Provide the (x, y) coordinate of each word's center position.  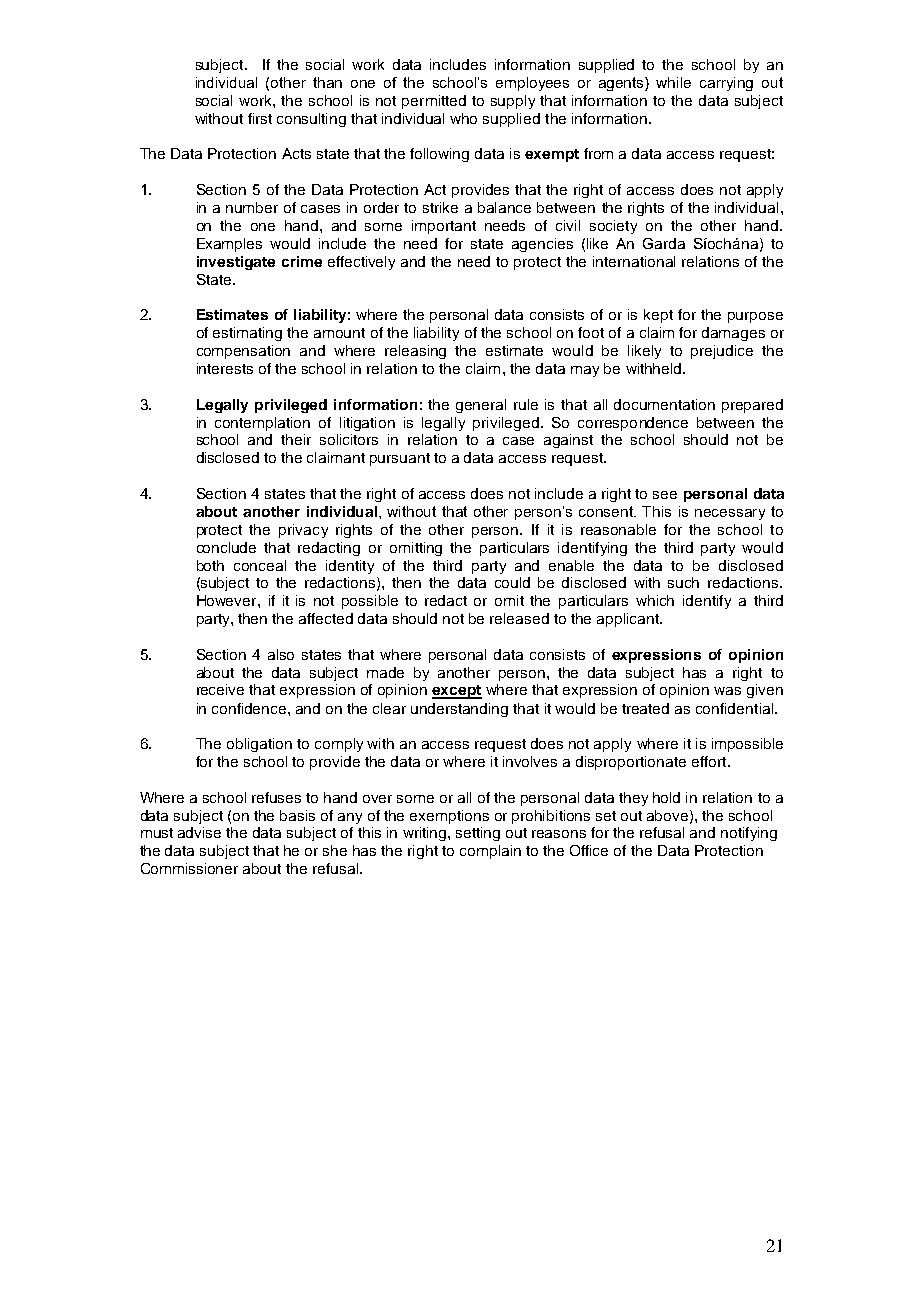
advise (199, 832)
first (260, 118)
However (228, 600)
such (683, 582)
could (512, 582)
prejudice (722, 352)
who (463, 118)
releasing (415, 352)
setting (478, 834)
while (673, 82)
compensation (243, 352)
